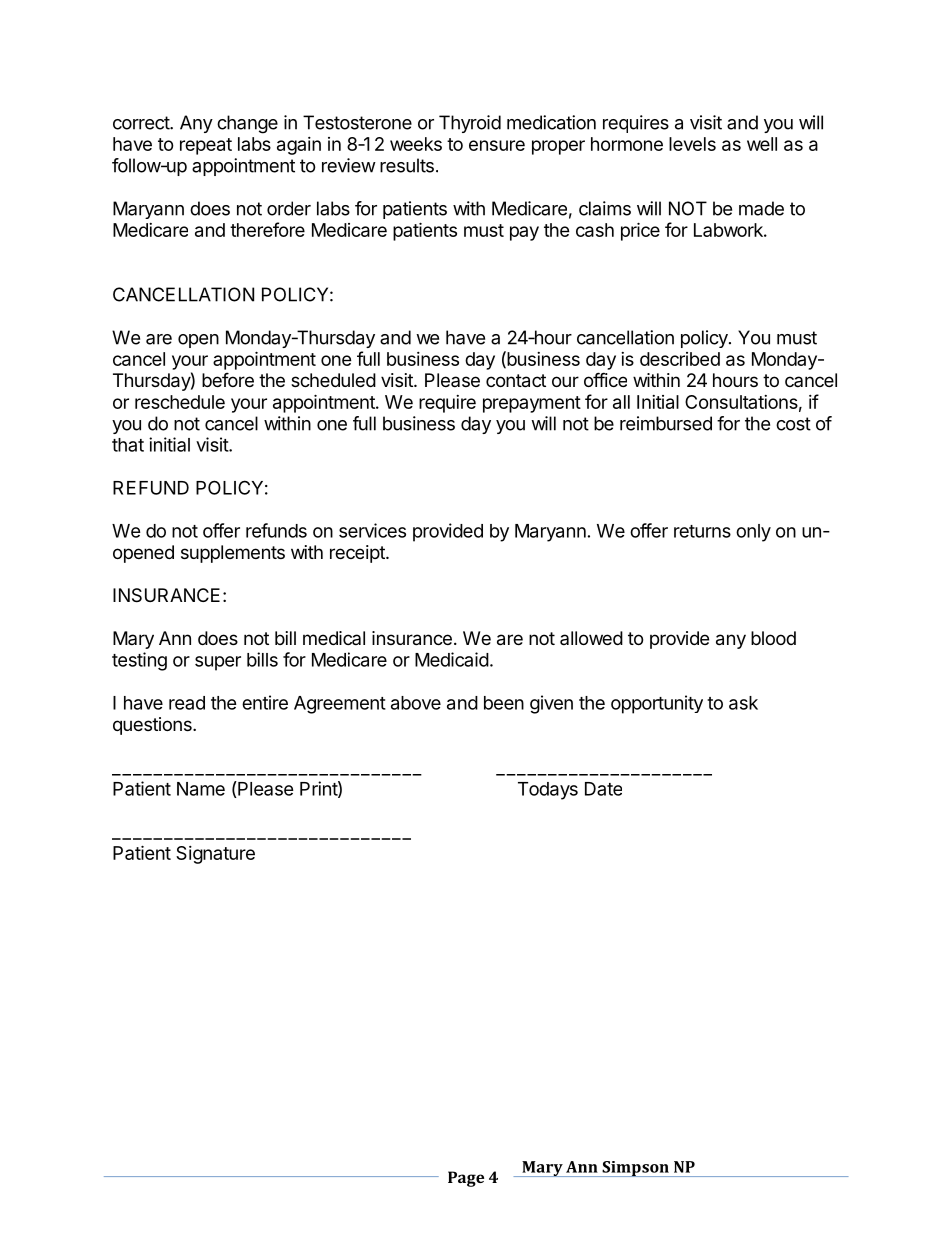  Describe the element at coordinates (206, 146) in the screenshot. I see `repeat` at that location.
